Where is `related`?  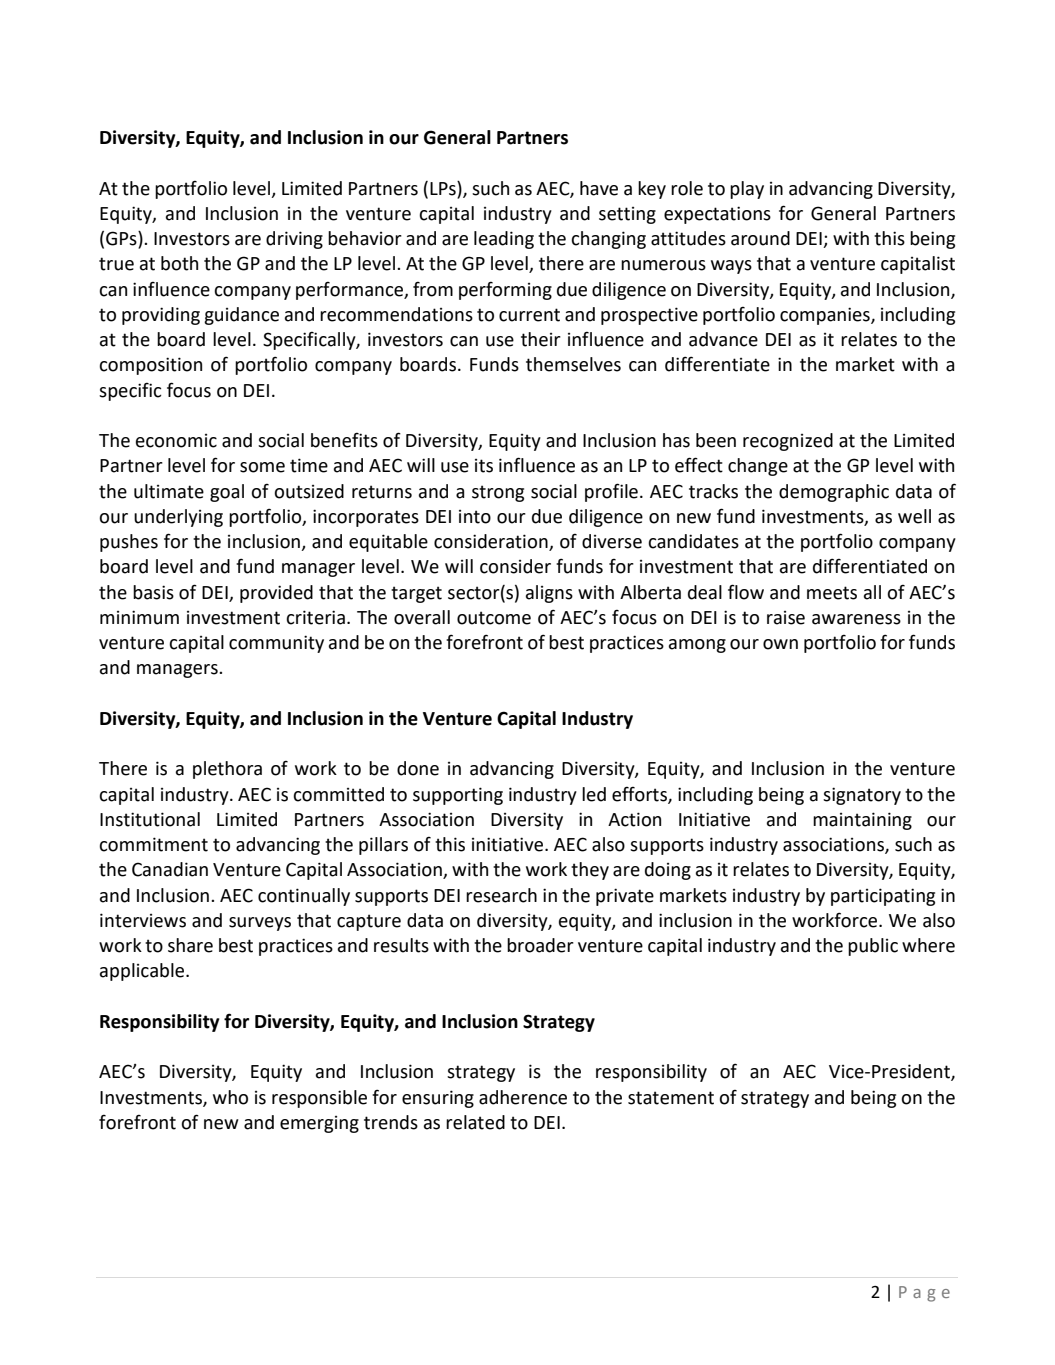
related is located at coordinates (475, 1122).
